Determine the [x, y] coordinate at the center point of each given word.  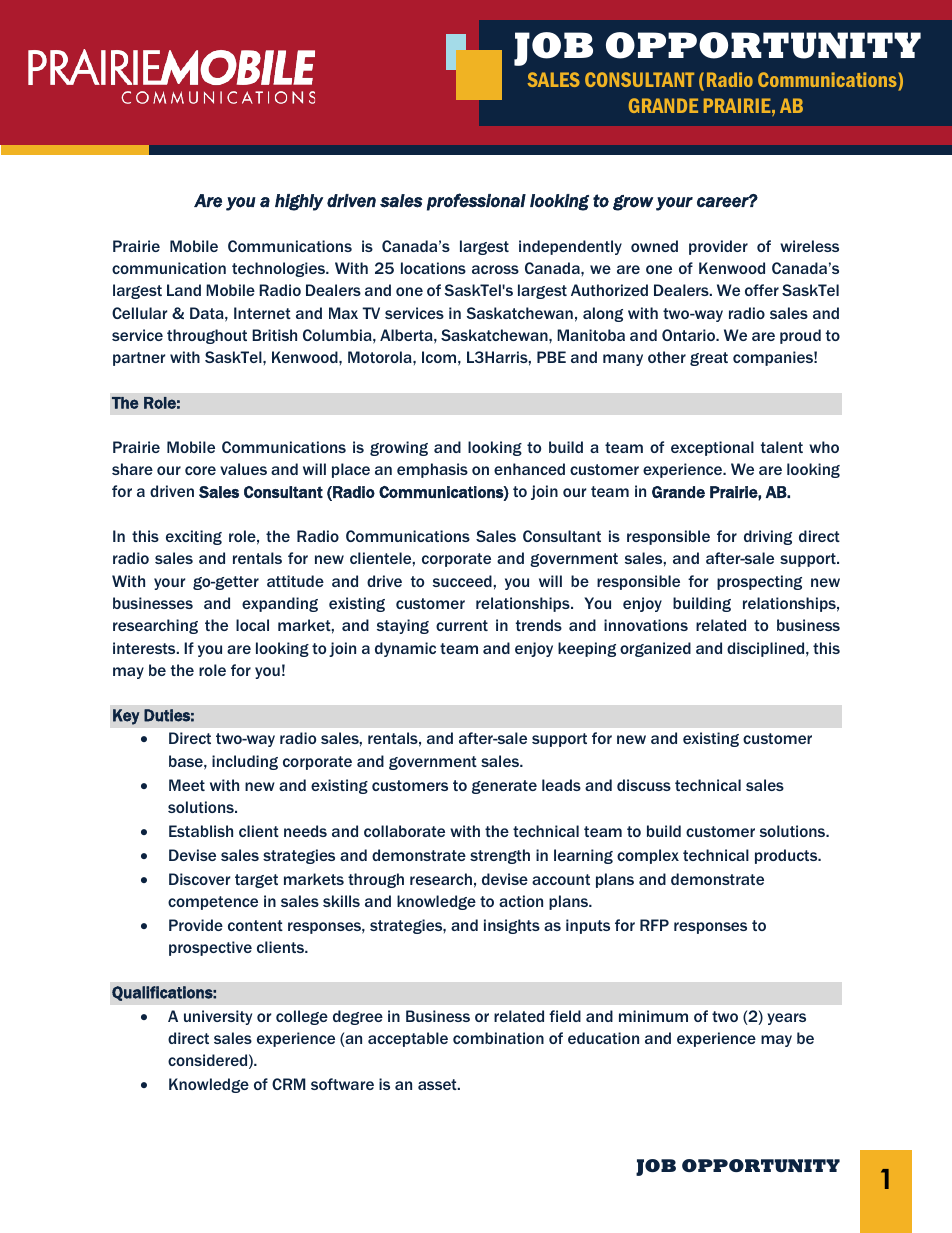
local [252, 625]
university [218, 1017]
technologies [279, 269]
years [786, 1019]
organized [655, 649]
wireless [809, 246]
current [462, 625]
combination [498, 1038]
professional [476, 202]
